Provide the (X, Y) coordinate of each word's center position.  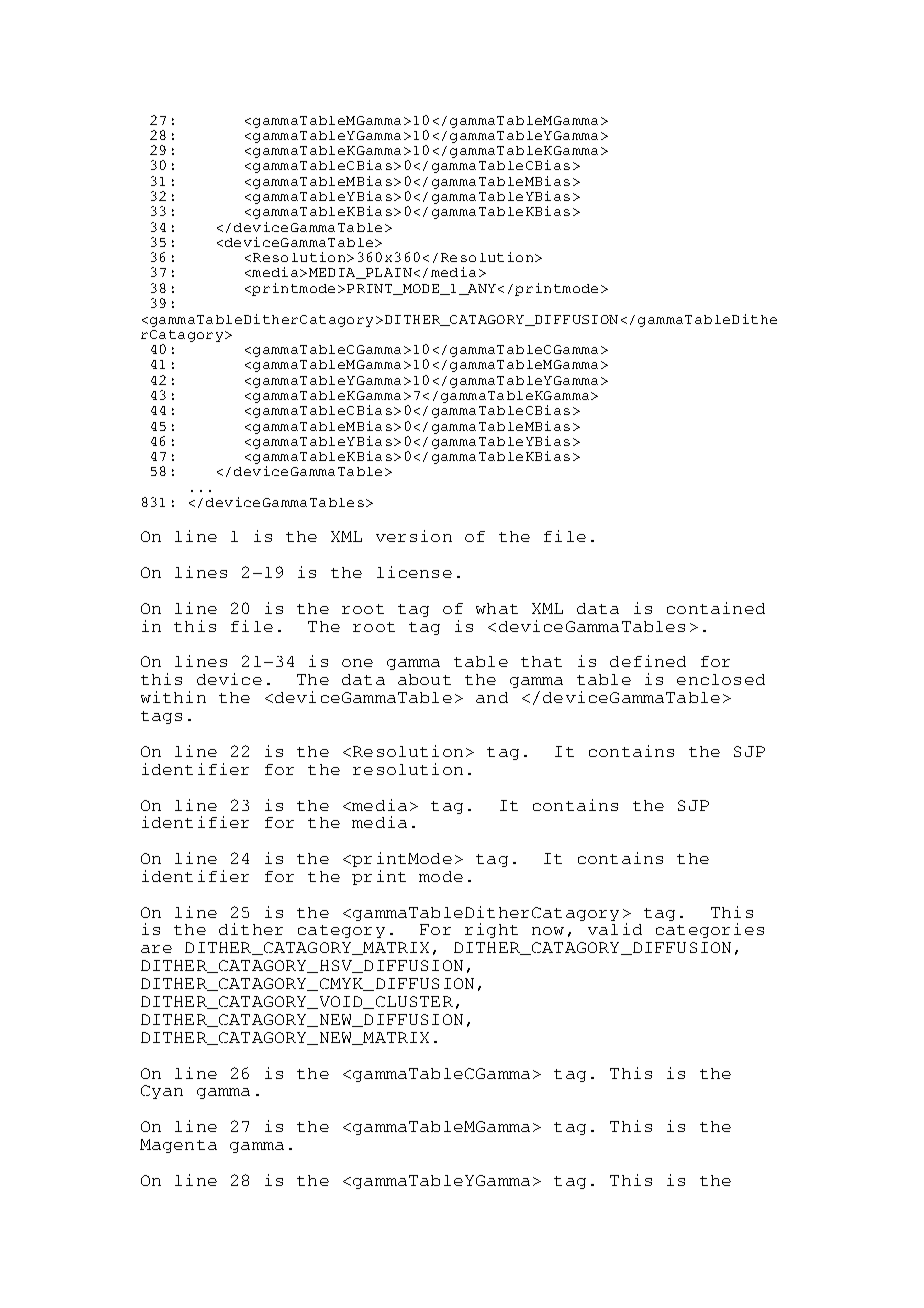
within (173, 697)
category (341, 931)
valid (615, 929)
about (424, 679)
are (156, 949)
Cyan (162, 1092)
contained (716, 608)
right (491, 930)
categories (710, 930)
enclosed (721, 679)
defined (648, 661)
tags (161, 717)
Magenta (178, 1146)
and (492, 697)
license (414, 572)
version (414, 536)
